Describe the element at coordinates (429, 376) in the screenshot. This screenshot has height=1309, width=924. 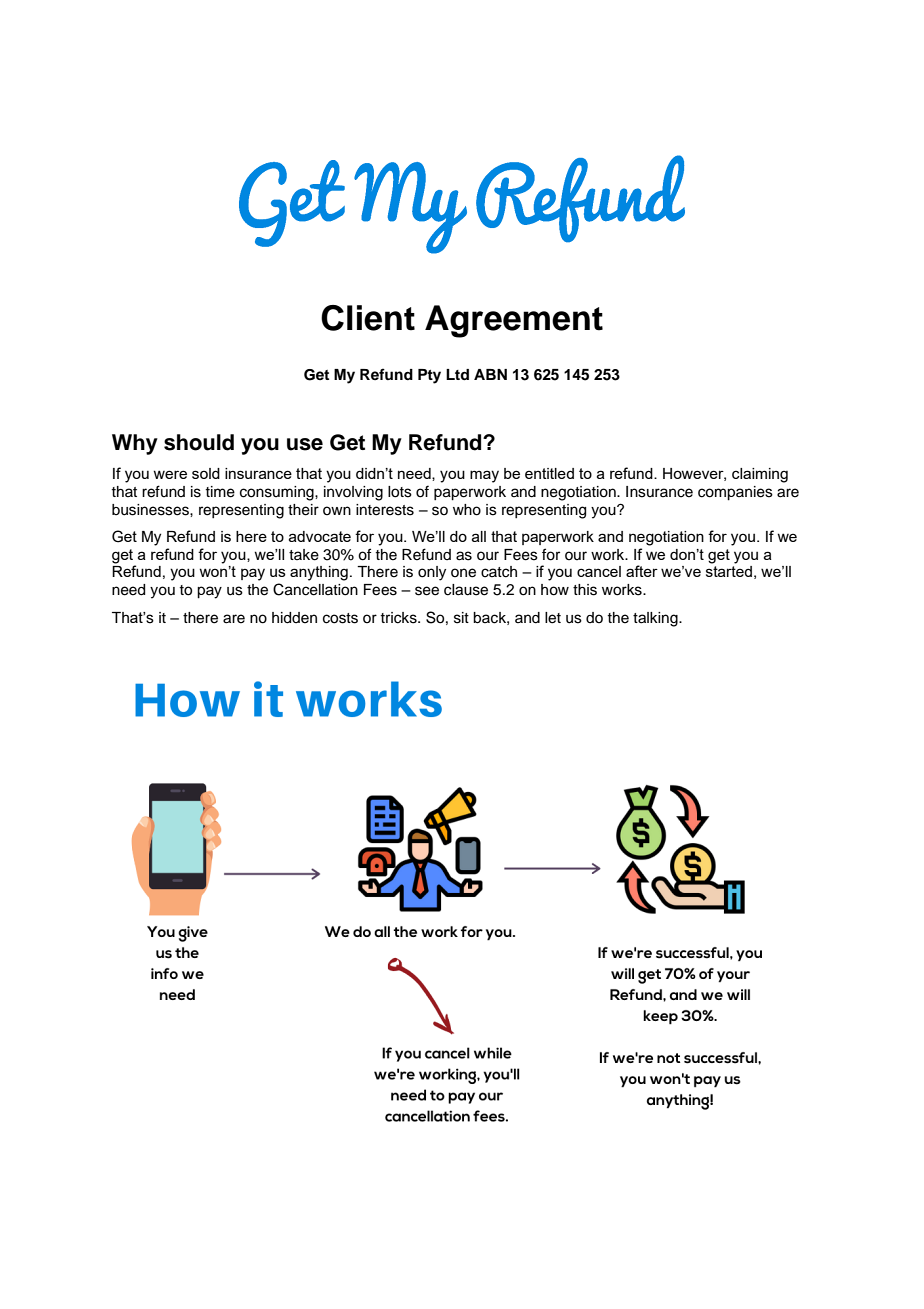
I see `Pty` at that location.
